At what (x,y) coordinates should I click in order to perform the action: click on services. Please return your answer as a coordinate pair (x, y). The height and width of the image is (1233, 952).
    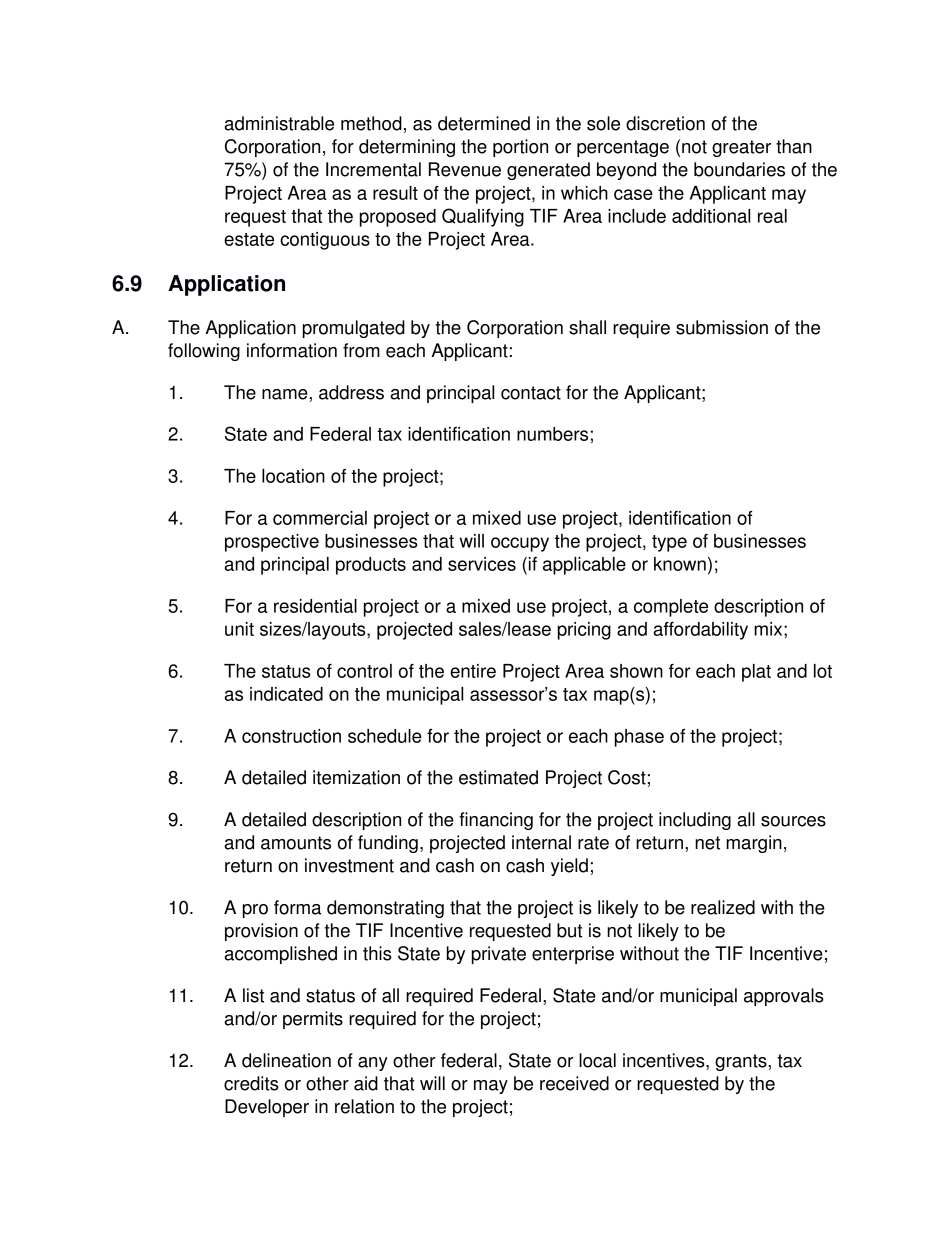
    Looking at the image, I should click on (482, 564).
